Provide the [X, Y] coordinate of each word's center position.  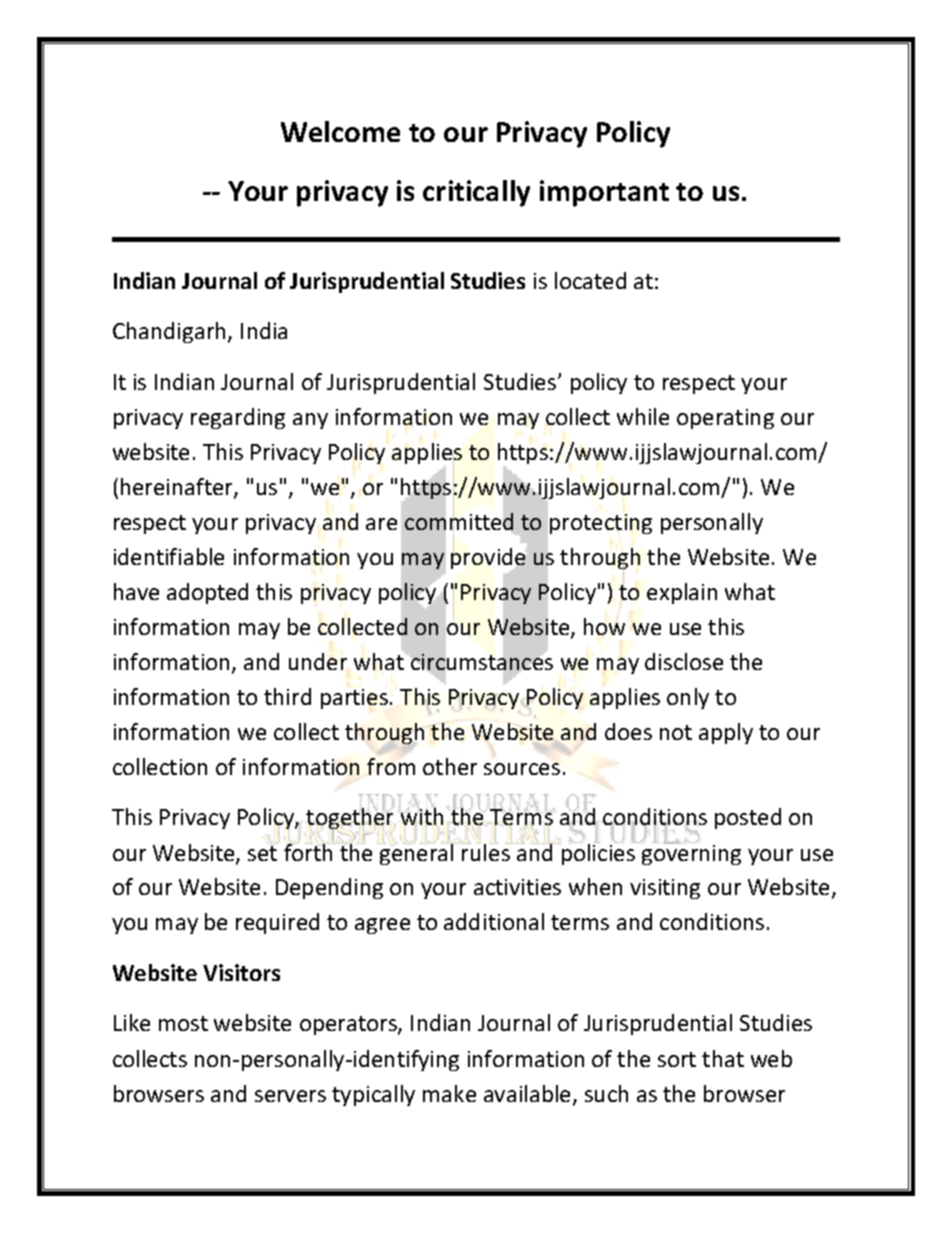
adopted [207, 593]
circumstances [481, 663]
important [604, 193]
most [183, 1023]
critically [476, 193]
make [449, 1093]
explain [682, 593]
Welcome [340, 131]
